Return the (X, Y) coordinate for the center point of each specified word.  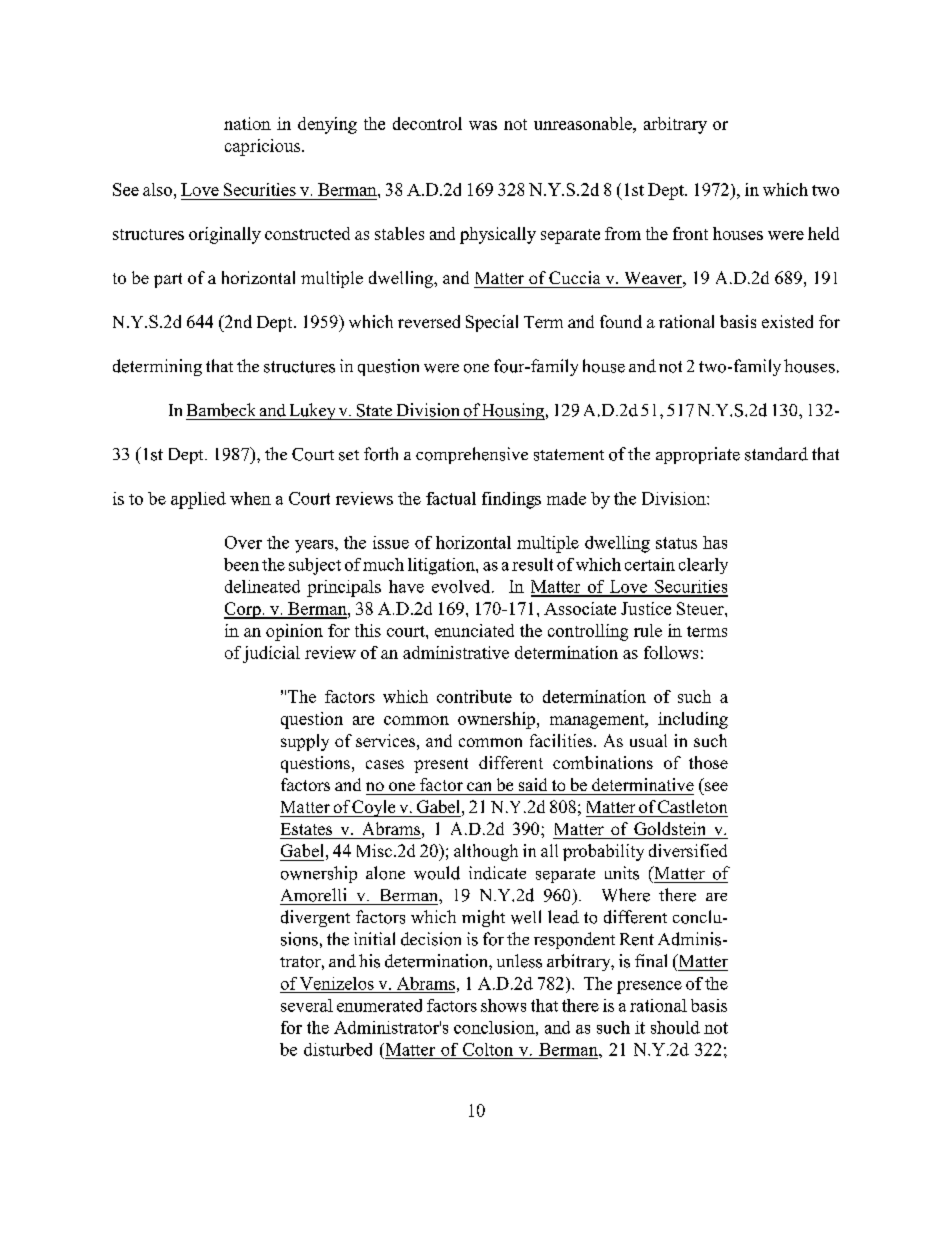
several (307, 1005)
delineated (262, 586)
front (690, 233)
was (483, 125)
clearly (703, 566)
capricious (264, 147)
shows (503, 1005)
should (675, 1027)
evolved (462, 586)
